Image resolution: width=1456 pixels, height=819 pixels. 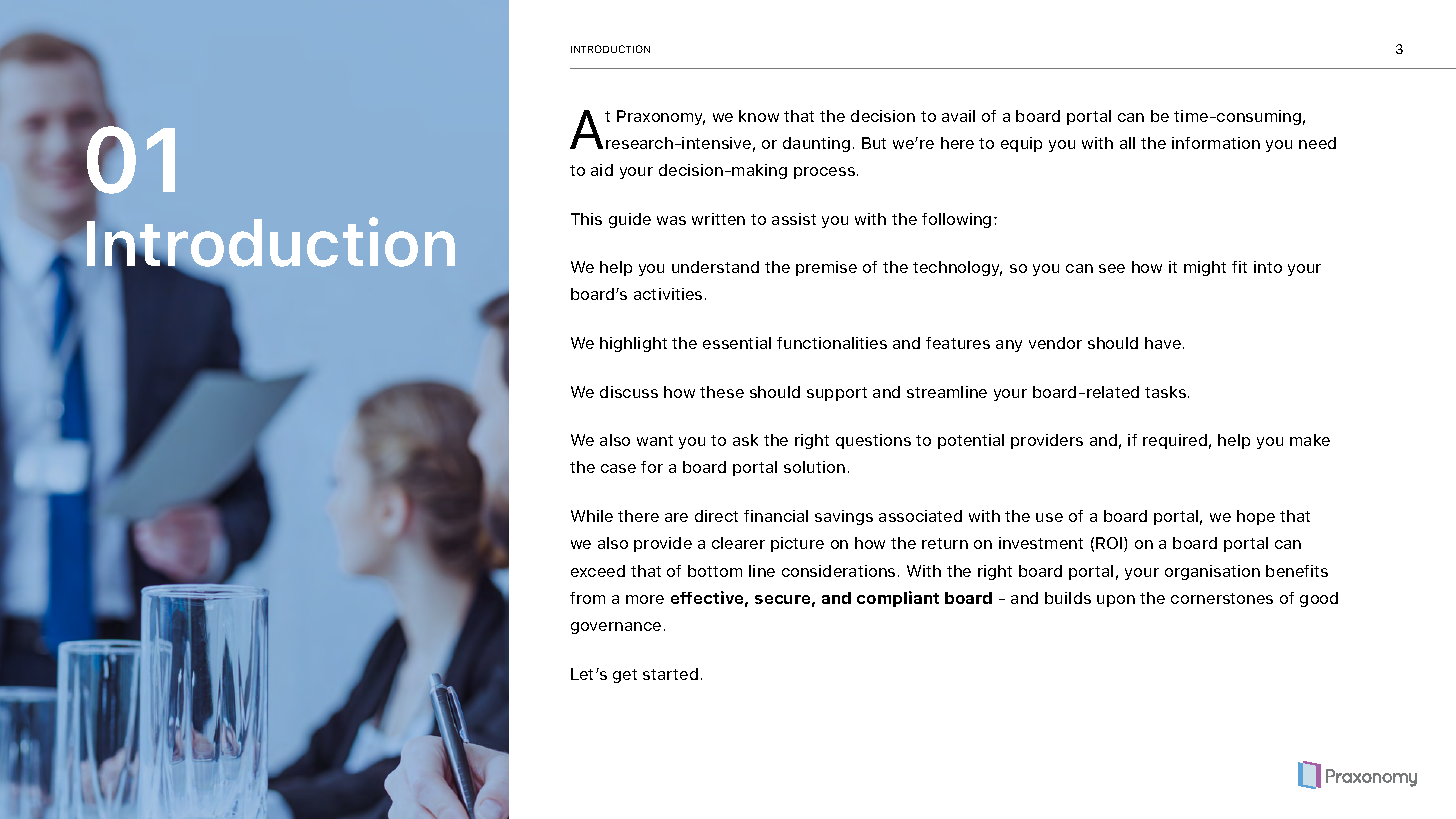 What do you see at coordinates (1205, 268) in the screenshot?
I see `might` at bounding box center [1205, 268].
